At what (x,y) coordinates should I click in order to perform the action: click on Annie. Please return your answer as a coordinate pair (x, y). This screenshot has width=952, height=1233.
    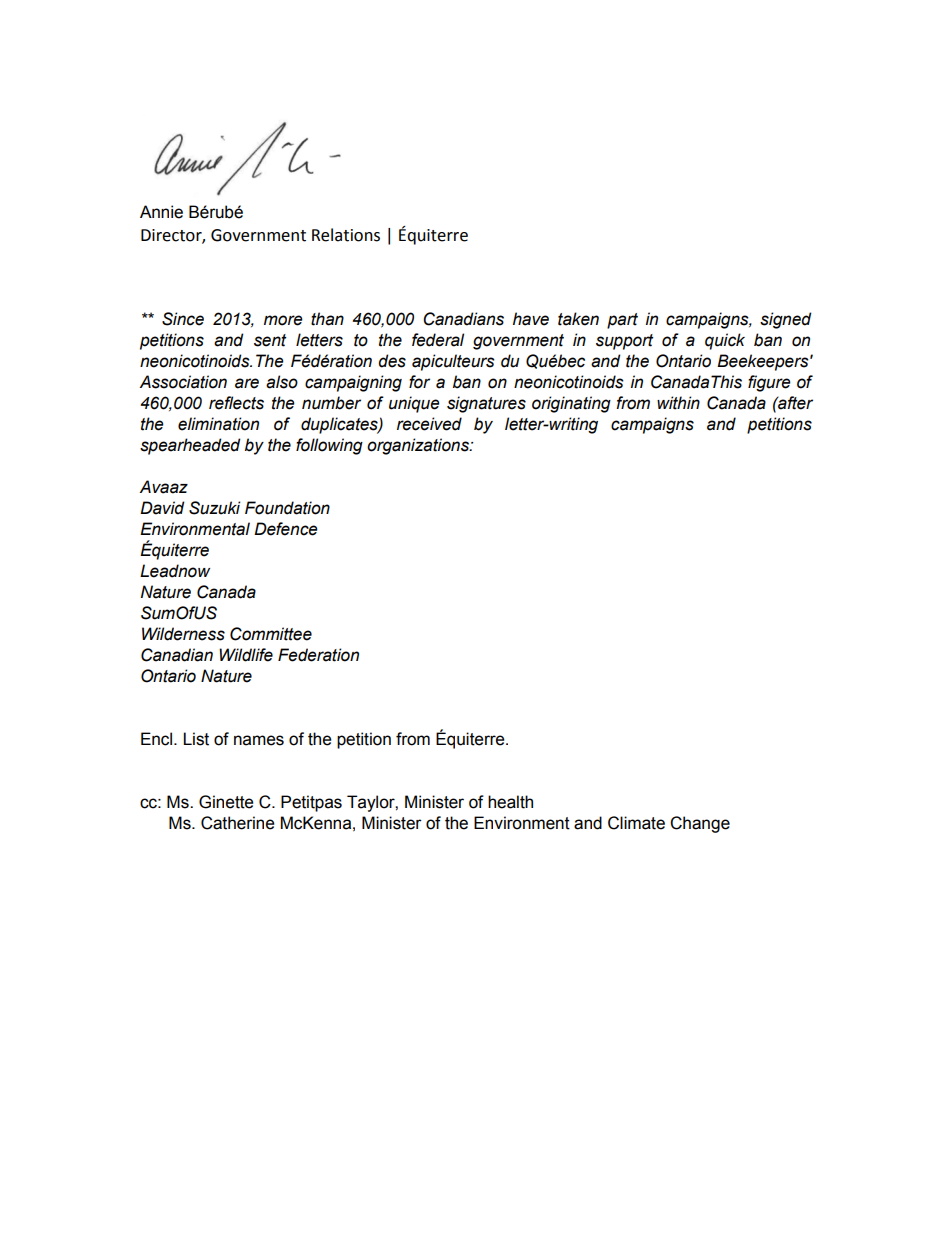
    Looking at the image, I should click on (161, 212).
